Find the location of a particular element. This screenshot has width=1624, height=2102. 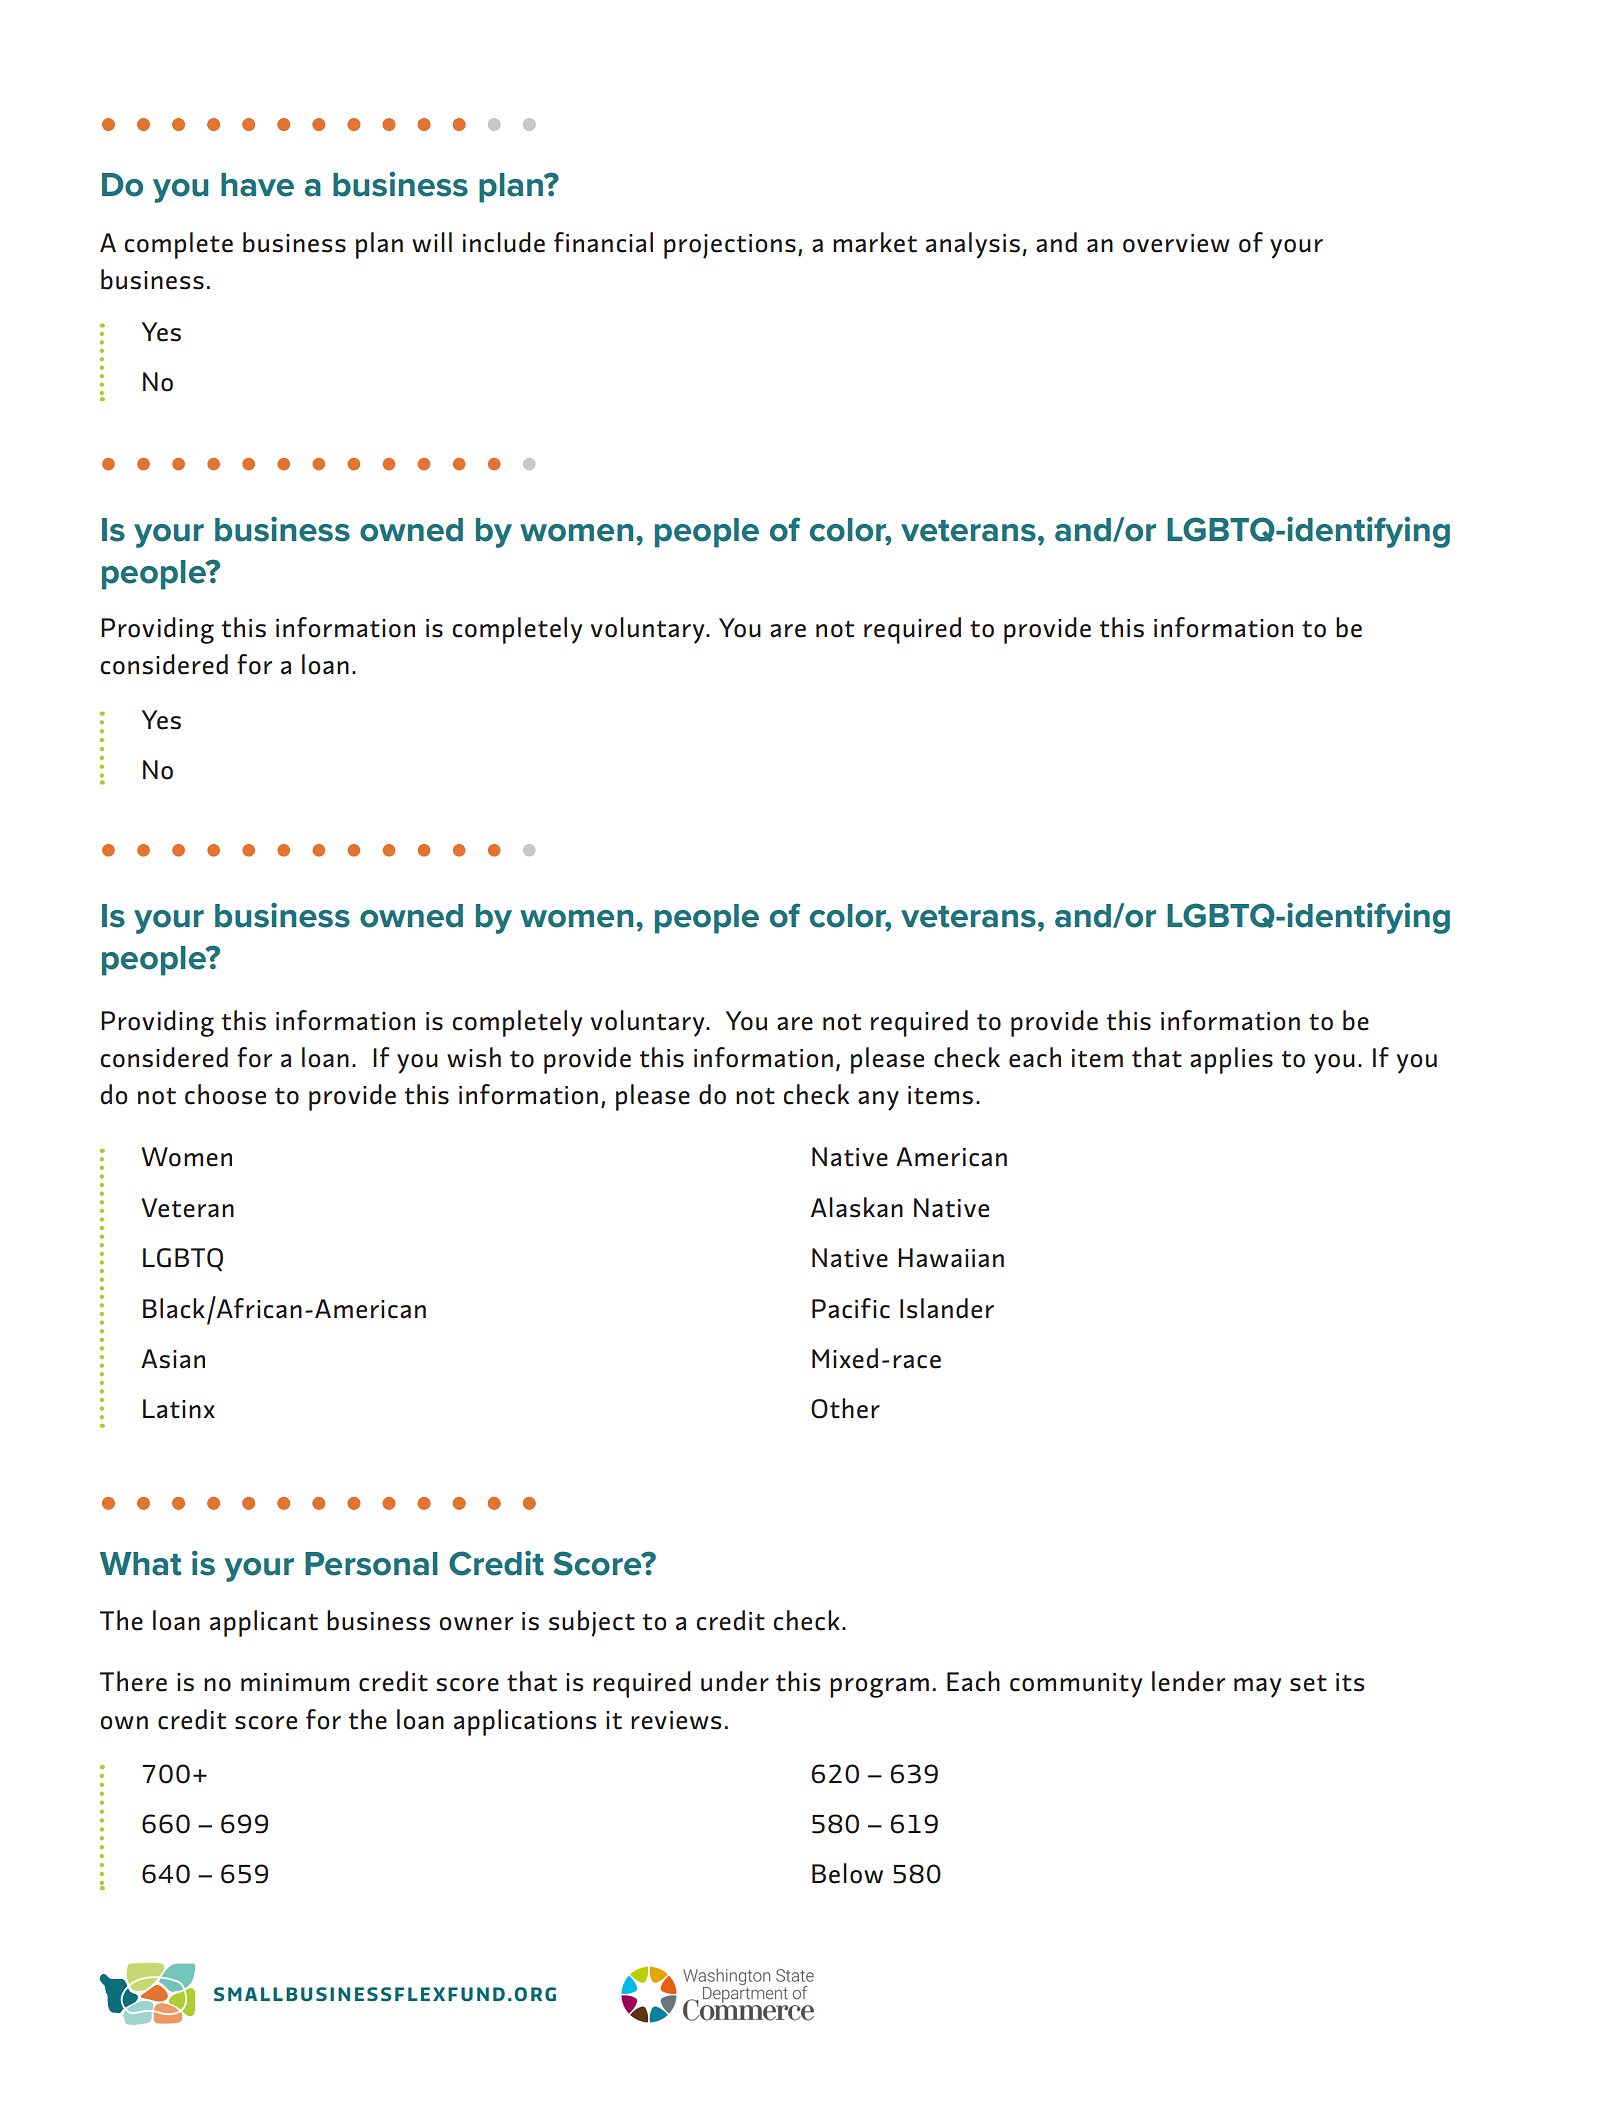

any is located at coordinates (878, 1101).
